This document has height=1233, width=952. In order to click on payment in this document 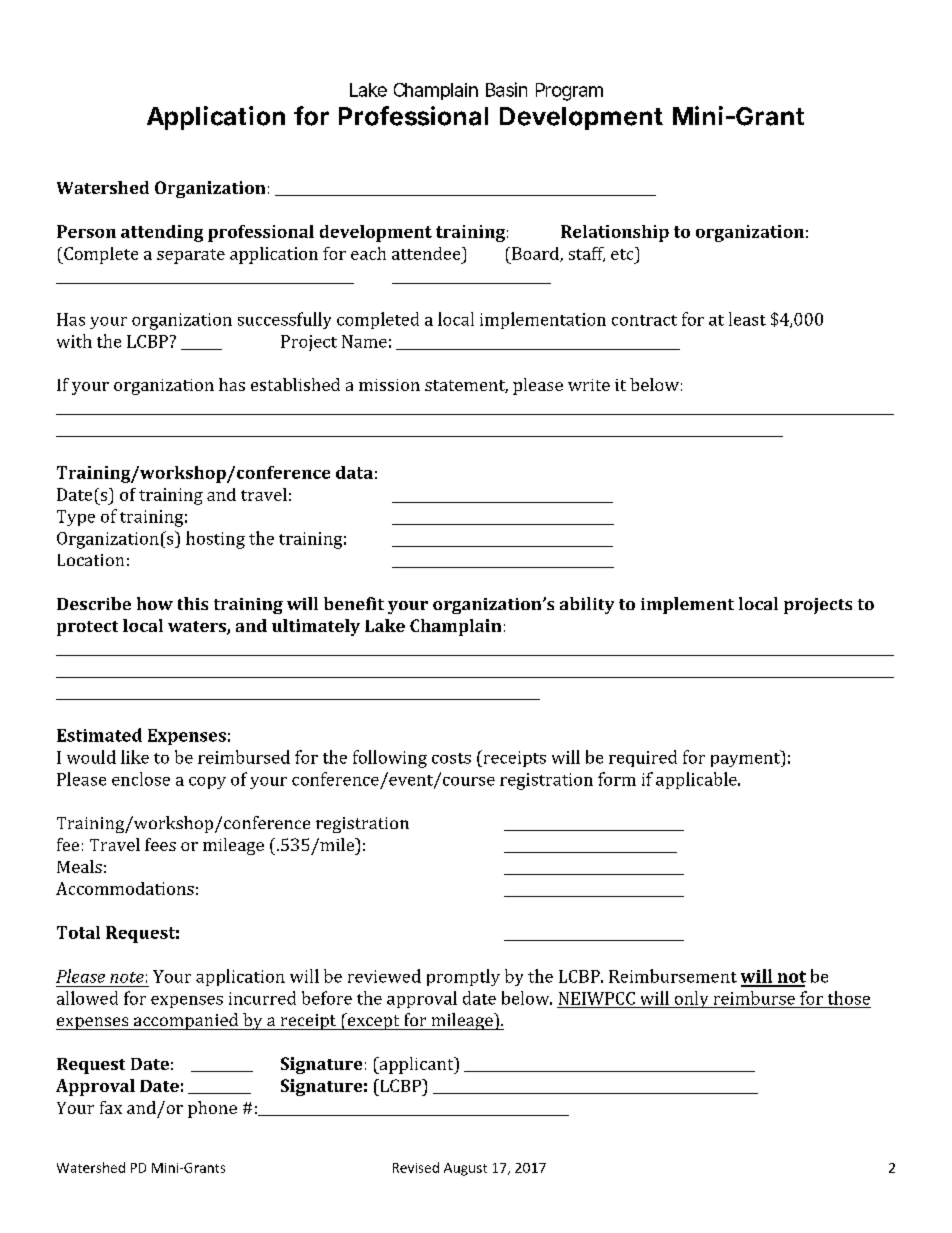, I will do `click(746, 758)`.
